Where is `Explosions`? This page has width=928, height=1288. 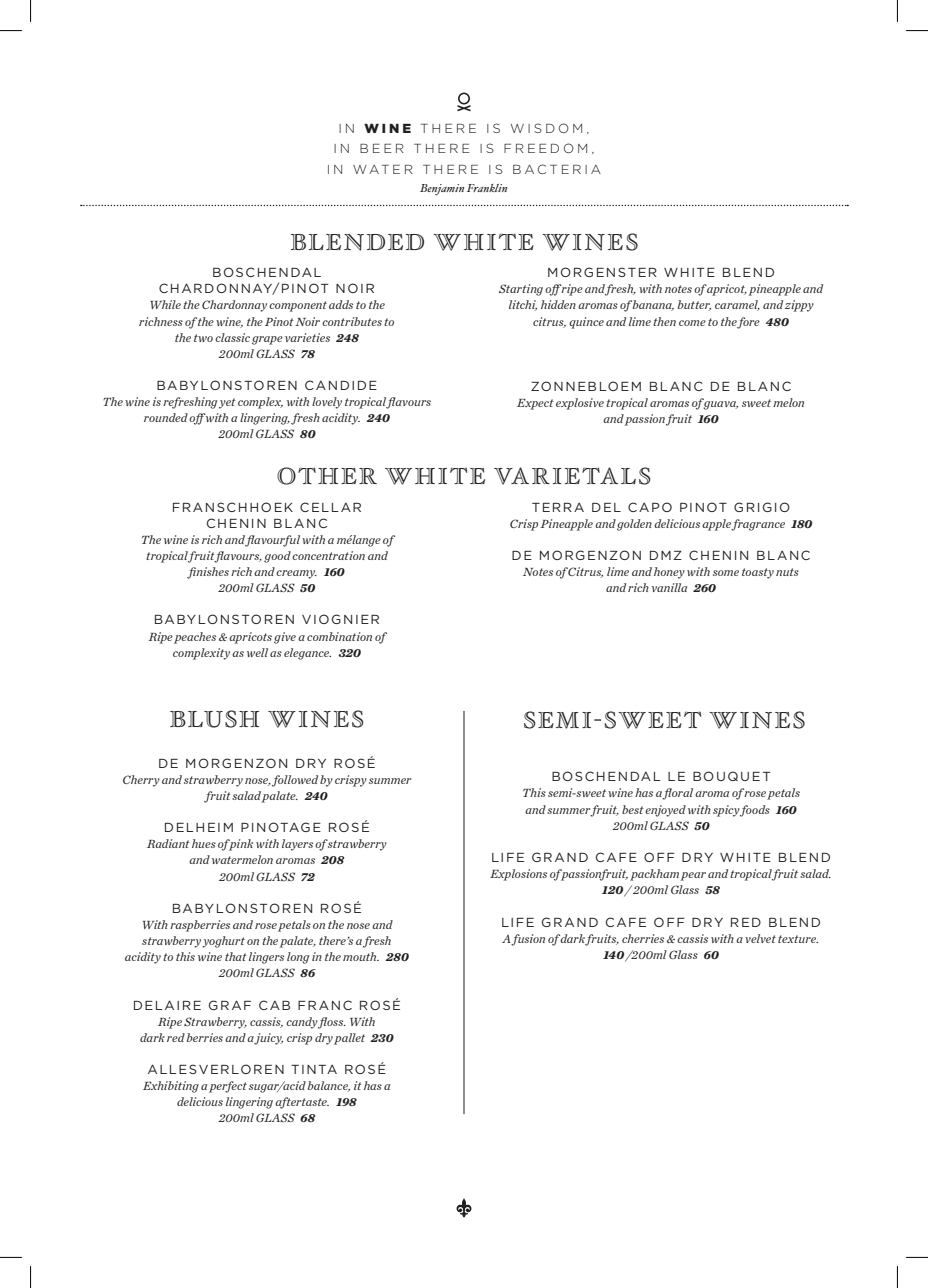
Explosions is located at coordinates (518, 875).
